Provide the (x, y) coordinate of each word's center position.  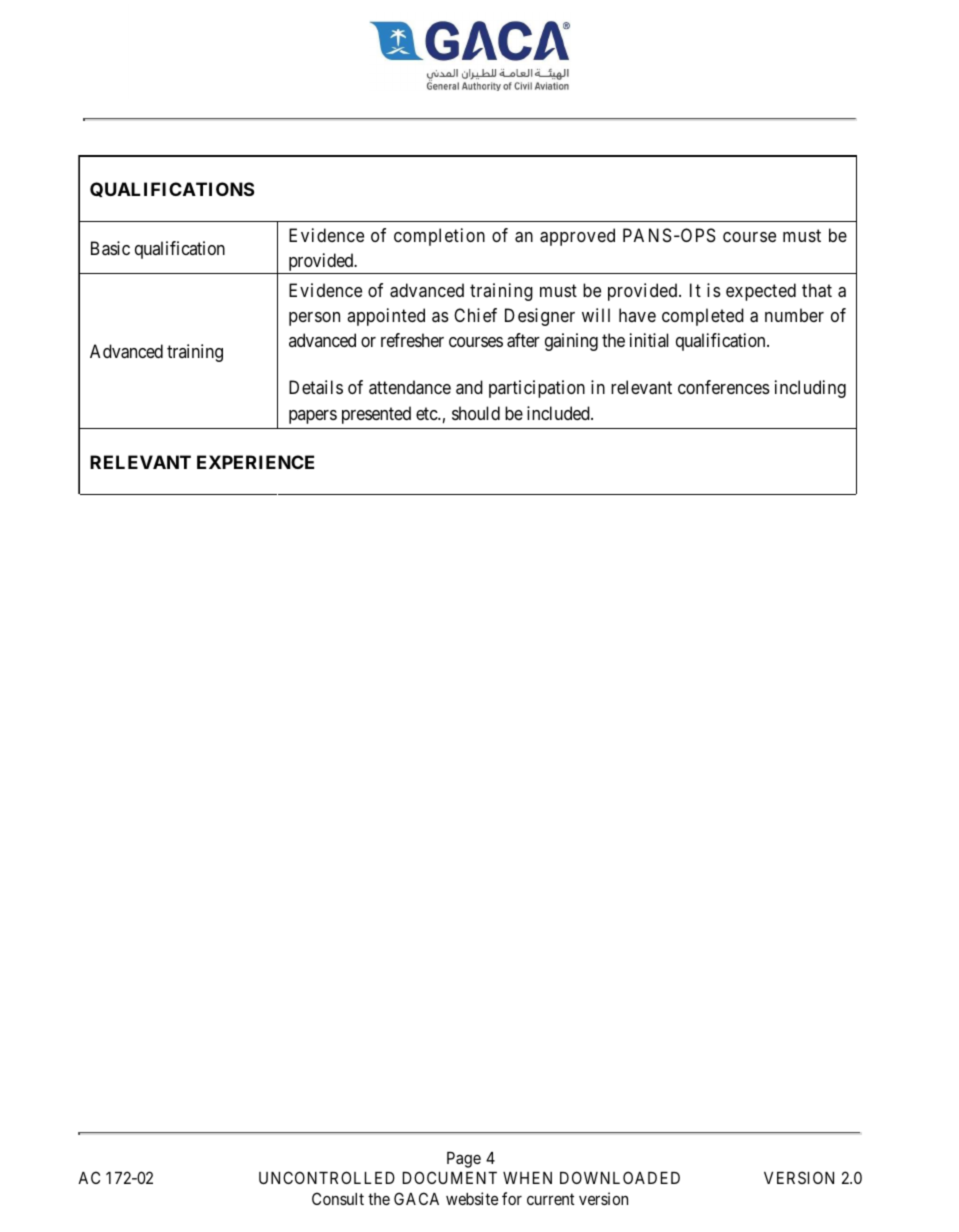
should (476, 413)
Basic (110, 248)
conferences (724, 387)
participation (537, 389)
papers (313, 417)
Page (464, 1160)
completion (439, 237)
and (469, 387)
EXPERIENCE (255, 462)
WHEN (527, 1178)
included (559, 413)
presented (376, 415)
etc (427, 413)
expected (761, 292)
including (810, 389)
